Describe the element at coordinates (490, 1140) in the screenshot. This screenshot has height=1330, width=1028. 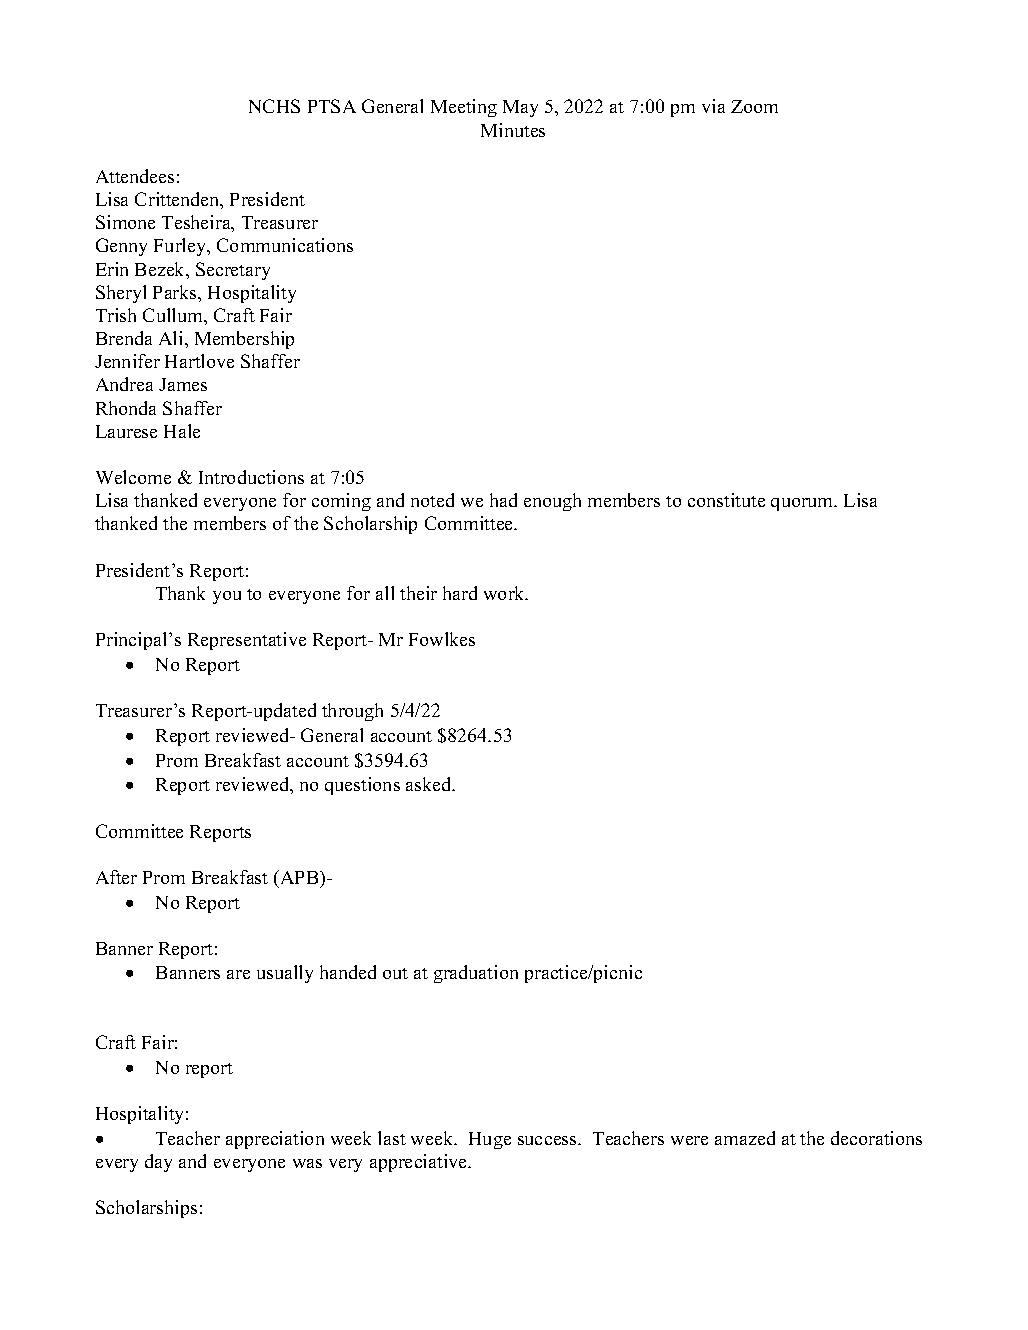
I see `Huge` at that location.
